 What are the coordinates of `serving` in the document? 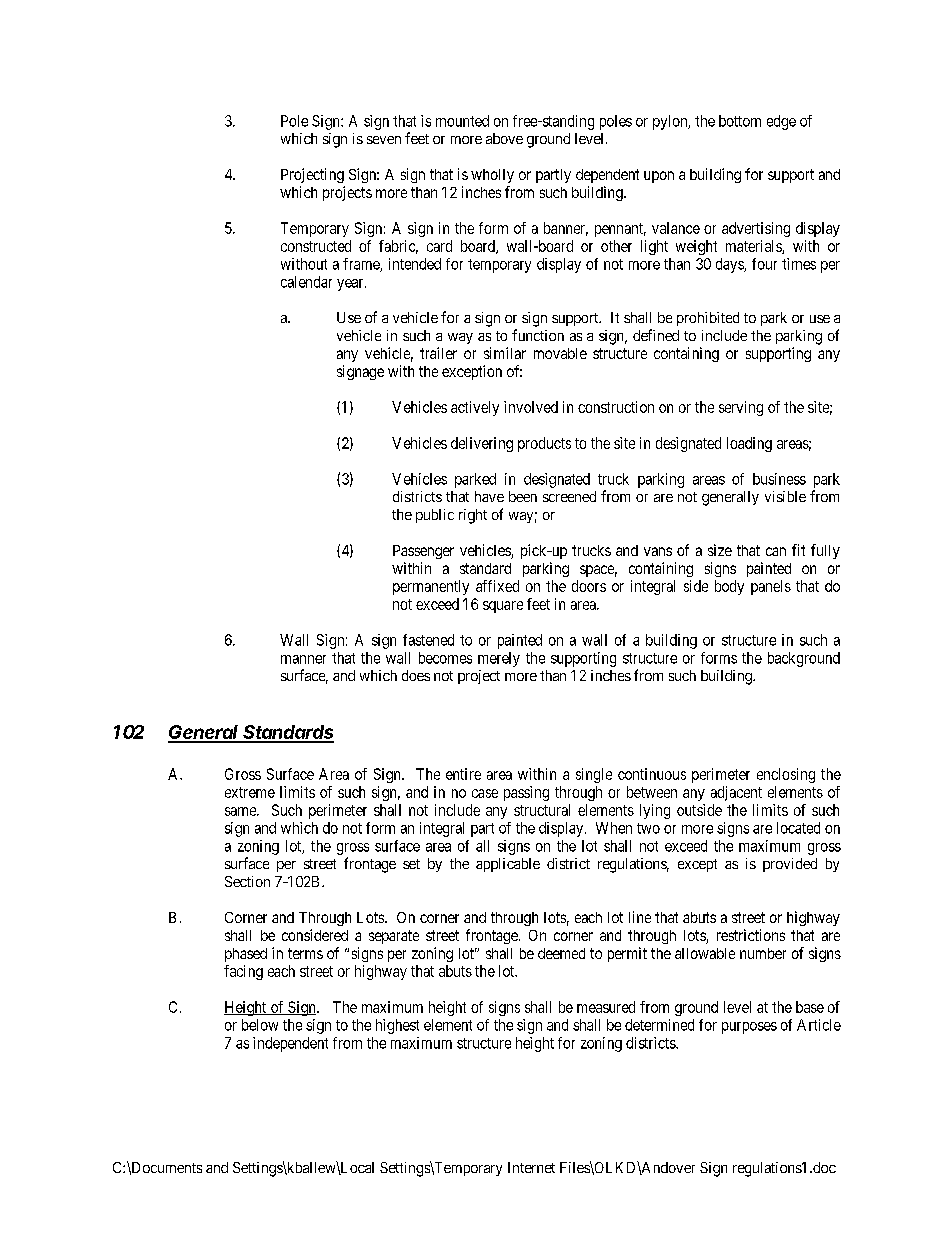 It's located at (741, 408).
